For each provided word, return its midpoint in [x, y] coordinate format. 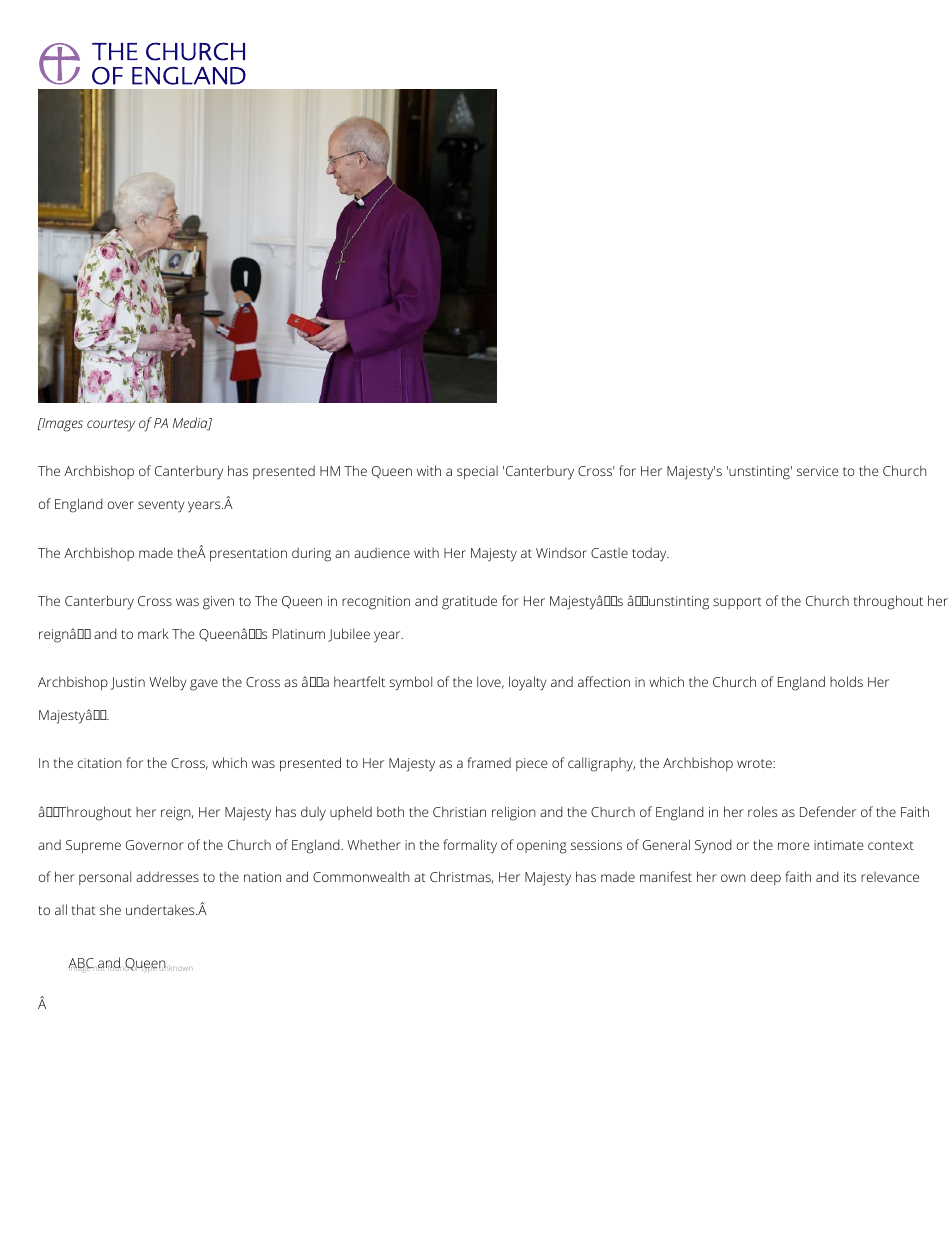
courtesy [111, 425]
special [477, 473]
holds [846, 681]
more [794, 846]
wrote [755, 763]
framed [489, 762]
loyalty [528, 683]
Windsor [561, 552]
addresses [167, 876]
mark [153, 633]
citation [100, 763]
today [650, 554]
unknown [176, 967]
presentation [248, 555]
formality [470, 846]
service [818, 471]
